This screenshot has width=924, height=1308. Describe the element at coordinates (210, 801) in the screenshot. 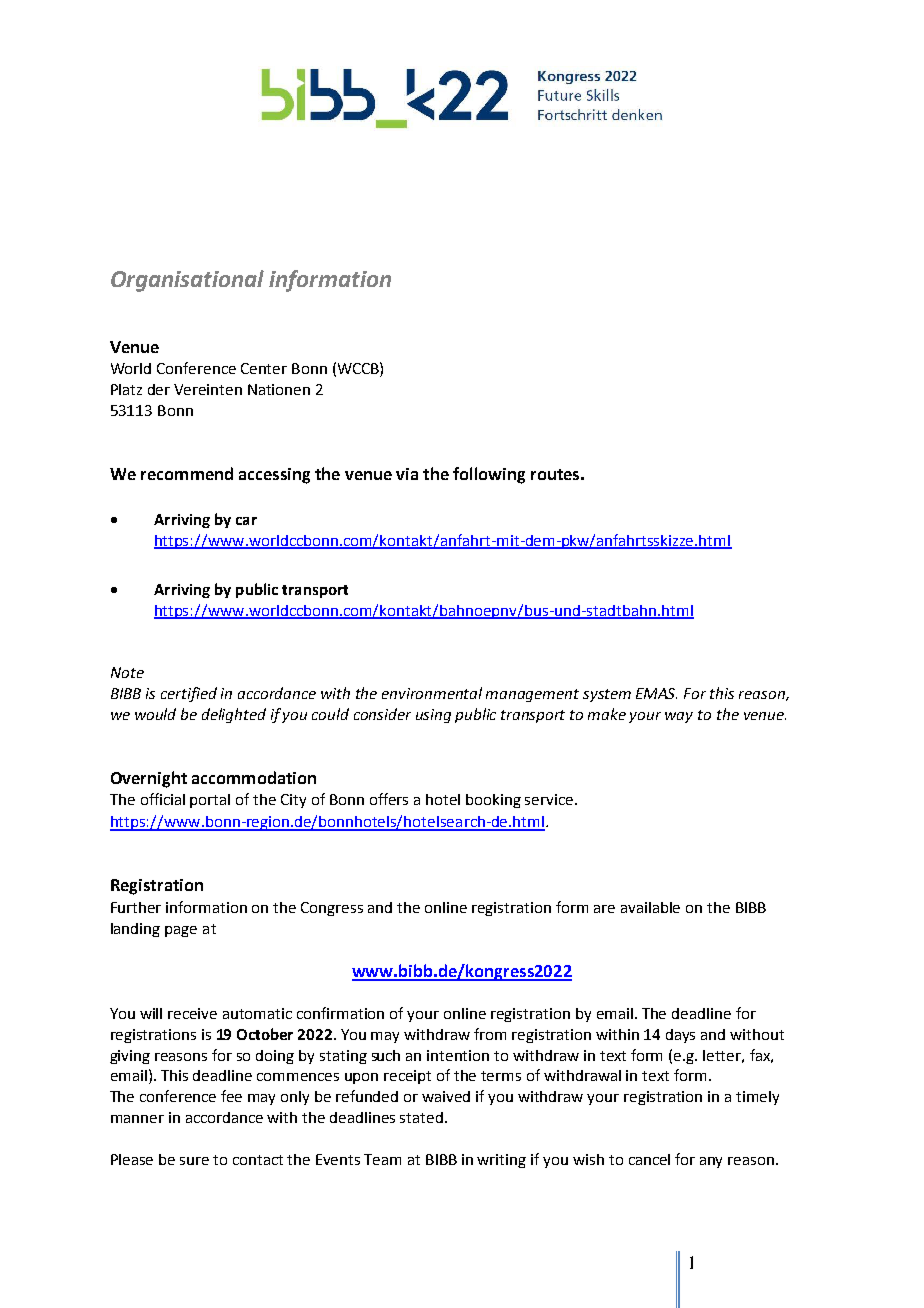

I see `portal` at that location.
